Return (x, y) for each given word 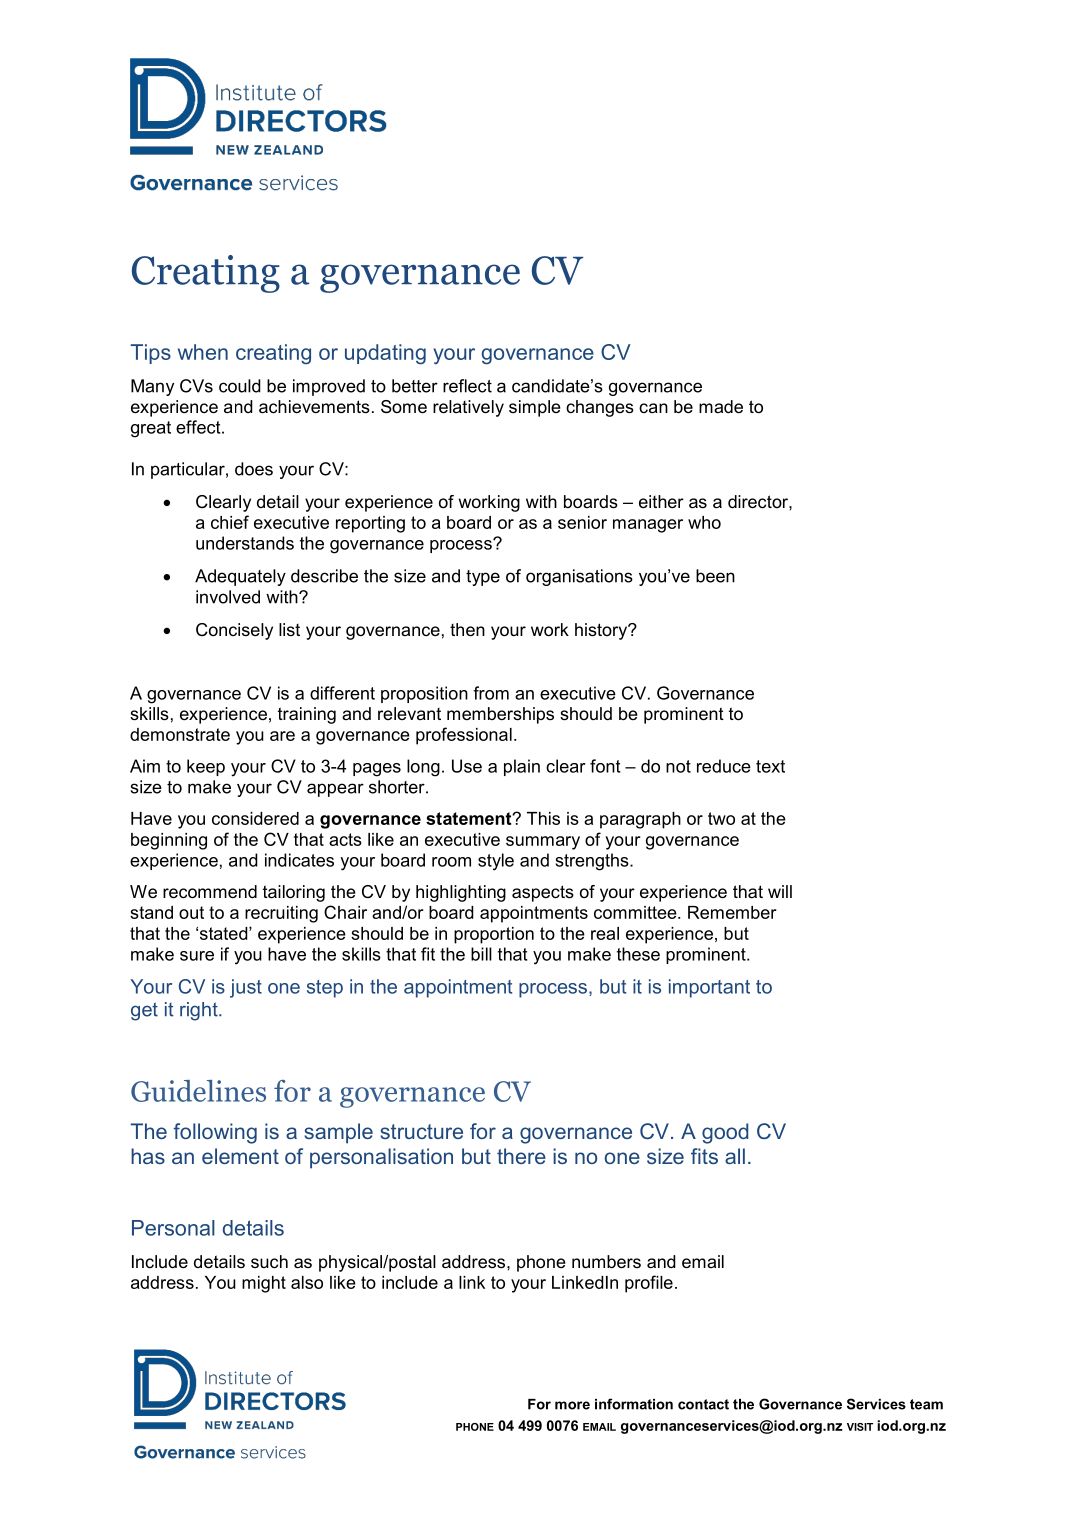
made (721, 406)
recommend (210, 892)
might (264, 1284)
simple (535, 408)
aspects (543, 893)
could (240, 386)
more (572, 1405)
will (780, 891)
